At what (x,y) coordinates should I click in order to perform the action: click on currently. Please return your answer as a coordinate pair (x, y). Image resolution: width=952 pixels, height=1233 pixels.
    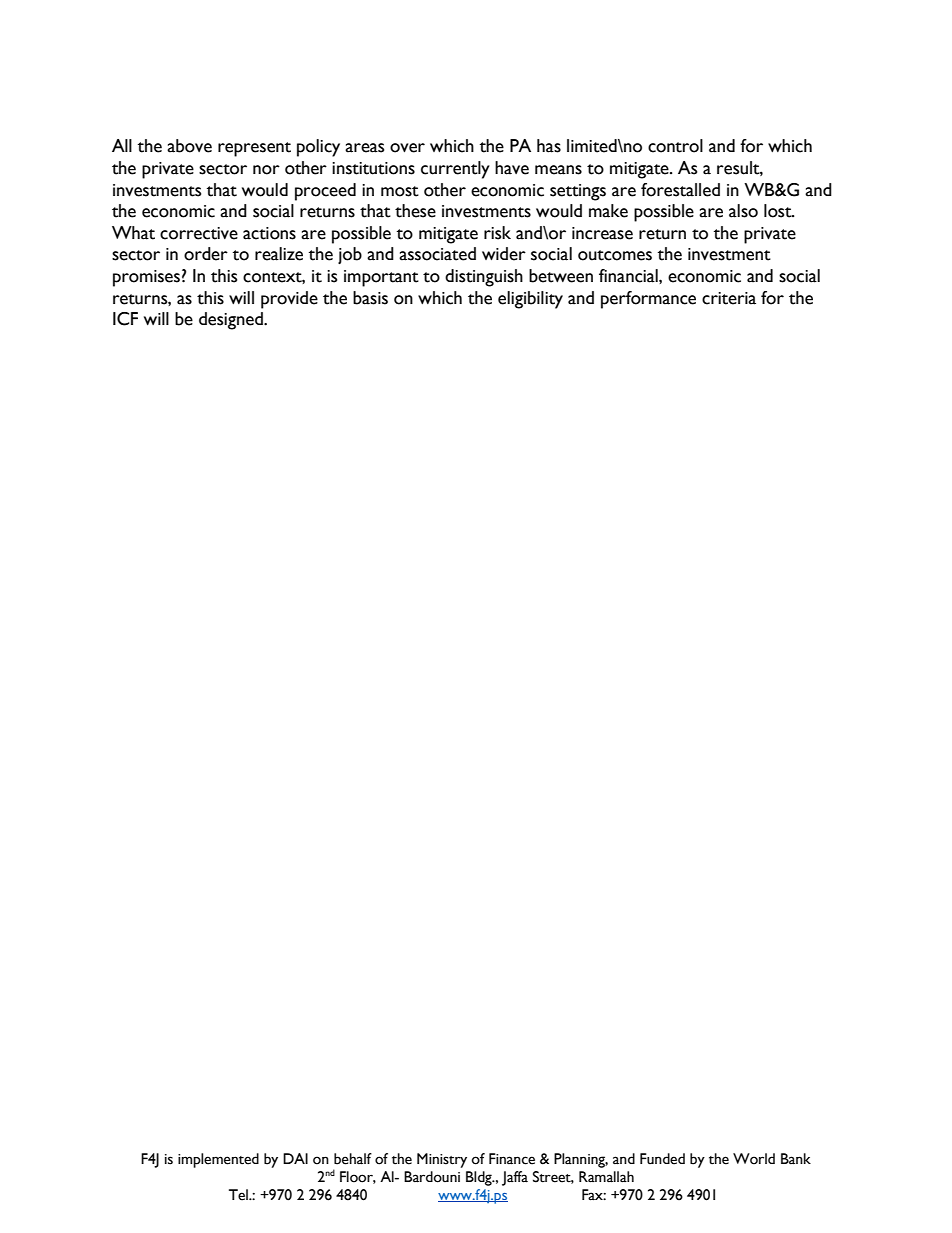
    Looking at the image, I should click on (455, 170).
